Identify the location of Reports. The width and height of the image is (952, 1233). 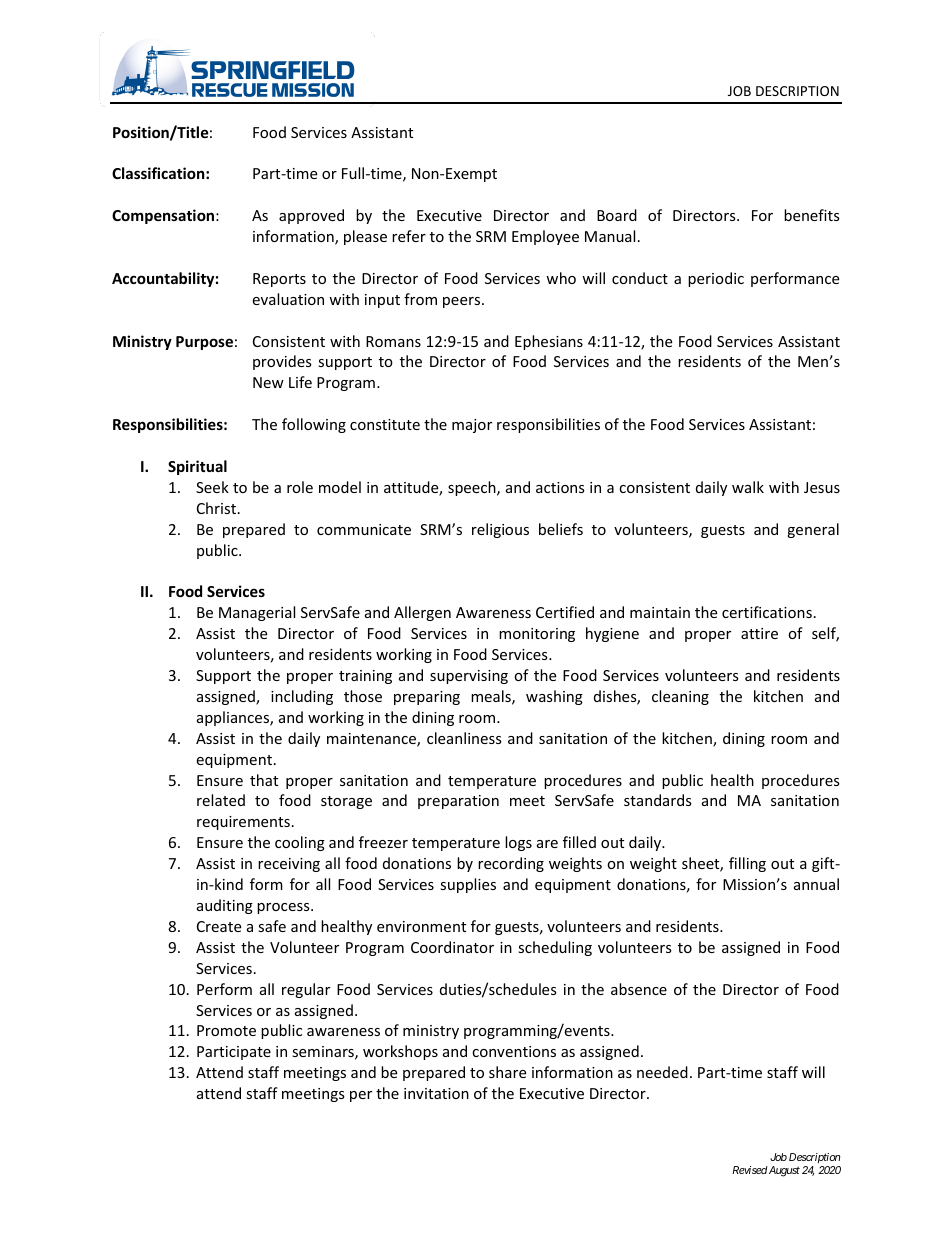
(279, 280).
